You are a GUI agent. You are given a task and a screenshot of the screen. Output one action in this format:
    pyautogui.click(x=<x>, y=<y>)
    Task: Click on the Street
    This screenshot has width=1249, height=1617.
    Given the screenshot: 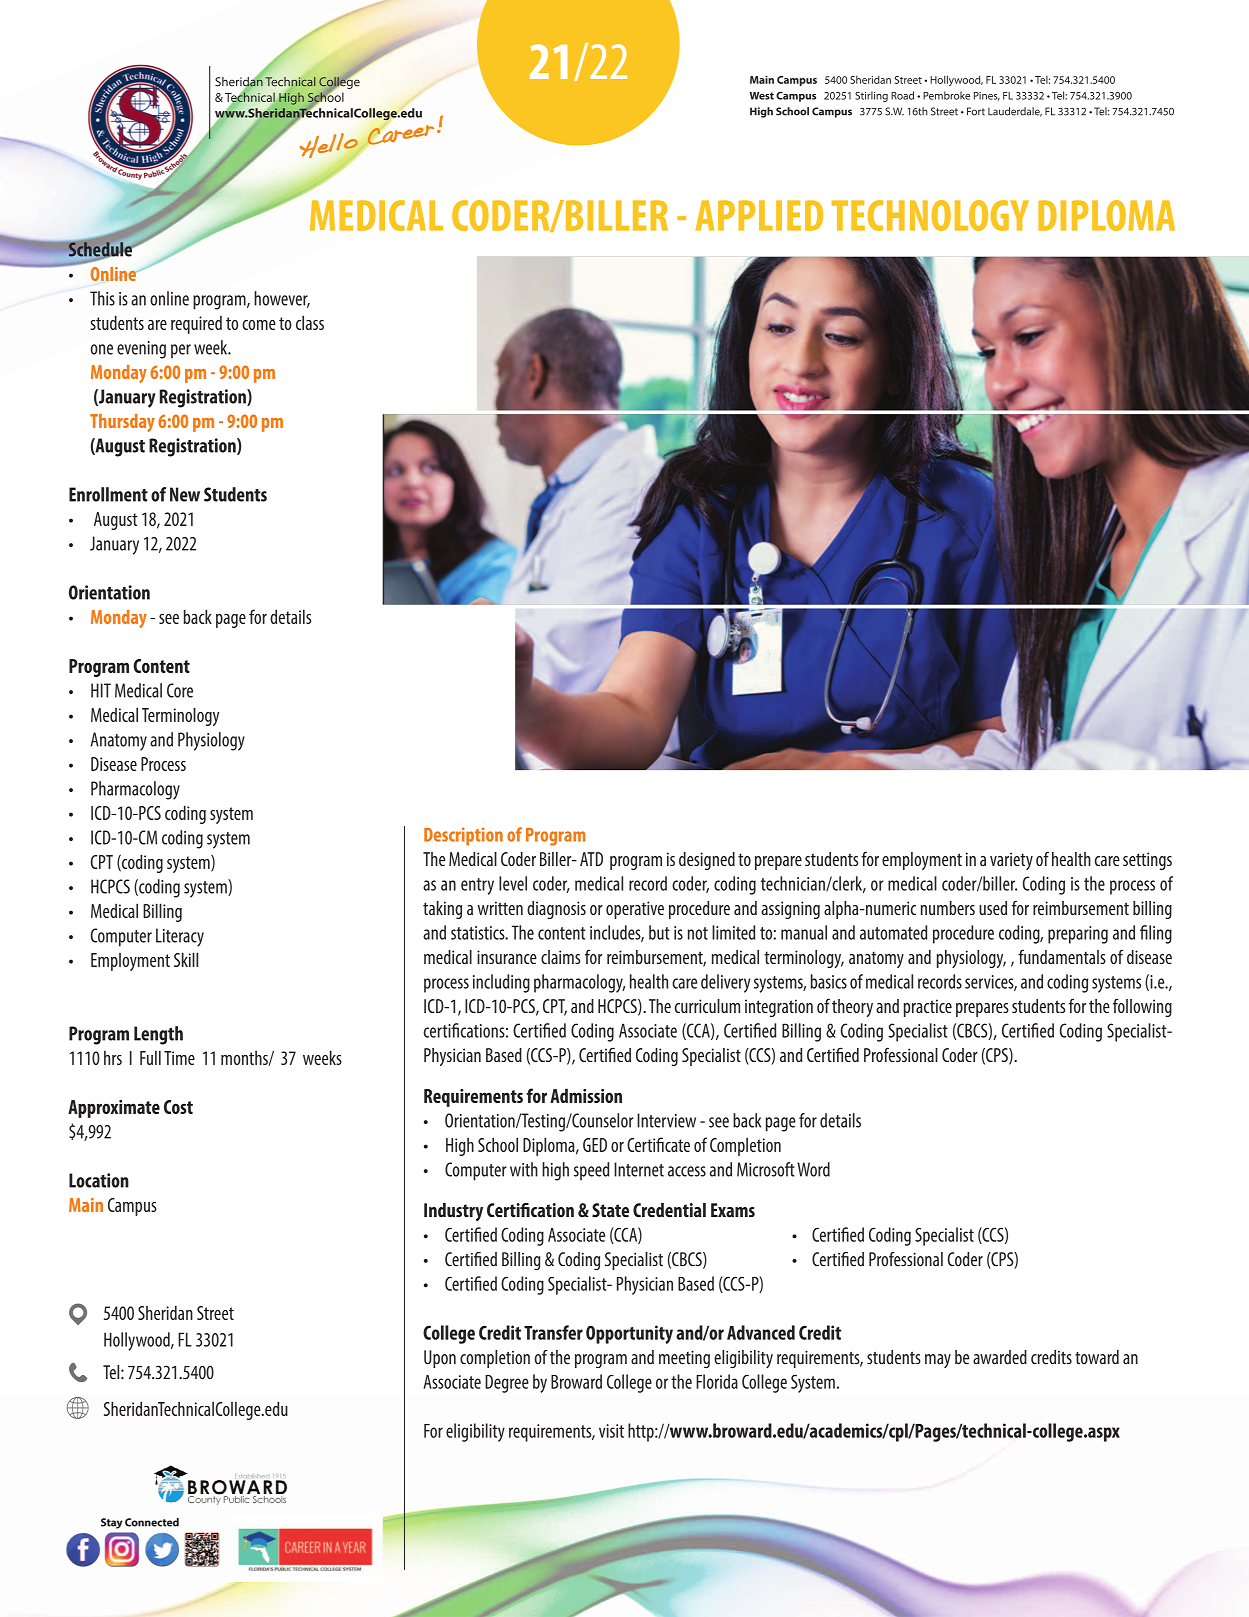 What is the action you would take?
    pyautogui.click(x=215, y=1313)
